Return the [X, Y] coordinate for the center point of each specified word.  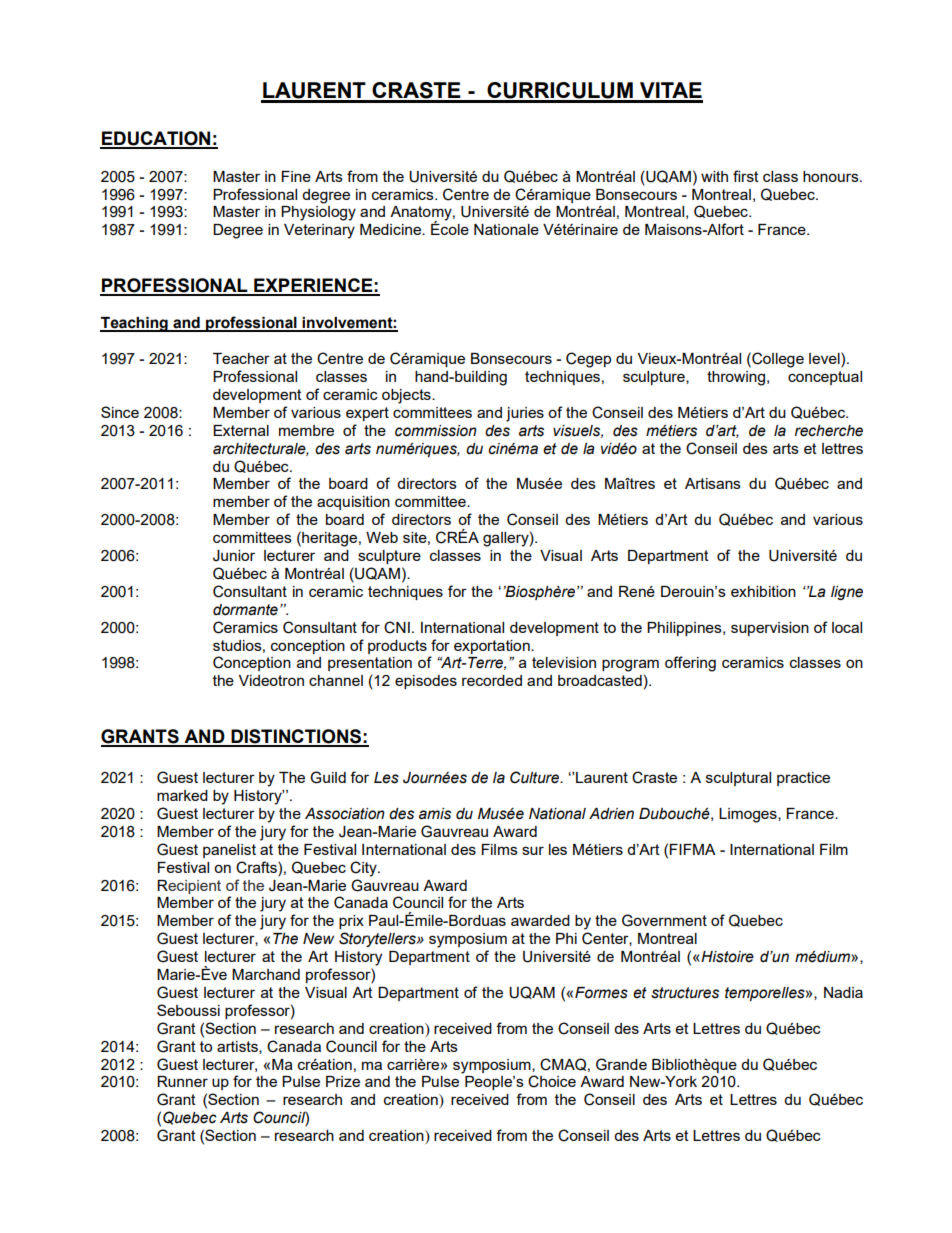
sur [533, 850]
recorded [492, 680]
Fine [296, 176]
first [746, 176]
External [241, 430]
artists [238, 1047]
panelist [229, 851]
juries [525, 414]
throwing [737, 378]
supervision [770, 629]
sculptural [738, 779]
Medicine [391, 229]
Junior [234, 556]
